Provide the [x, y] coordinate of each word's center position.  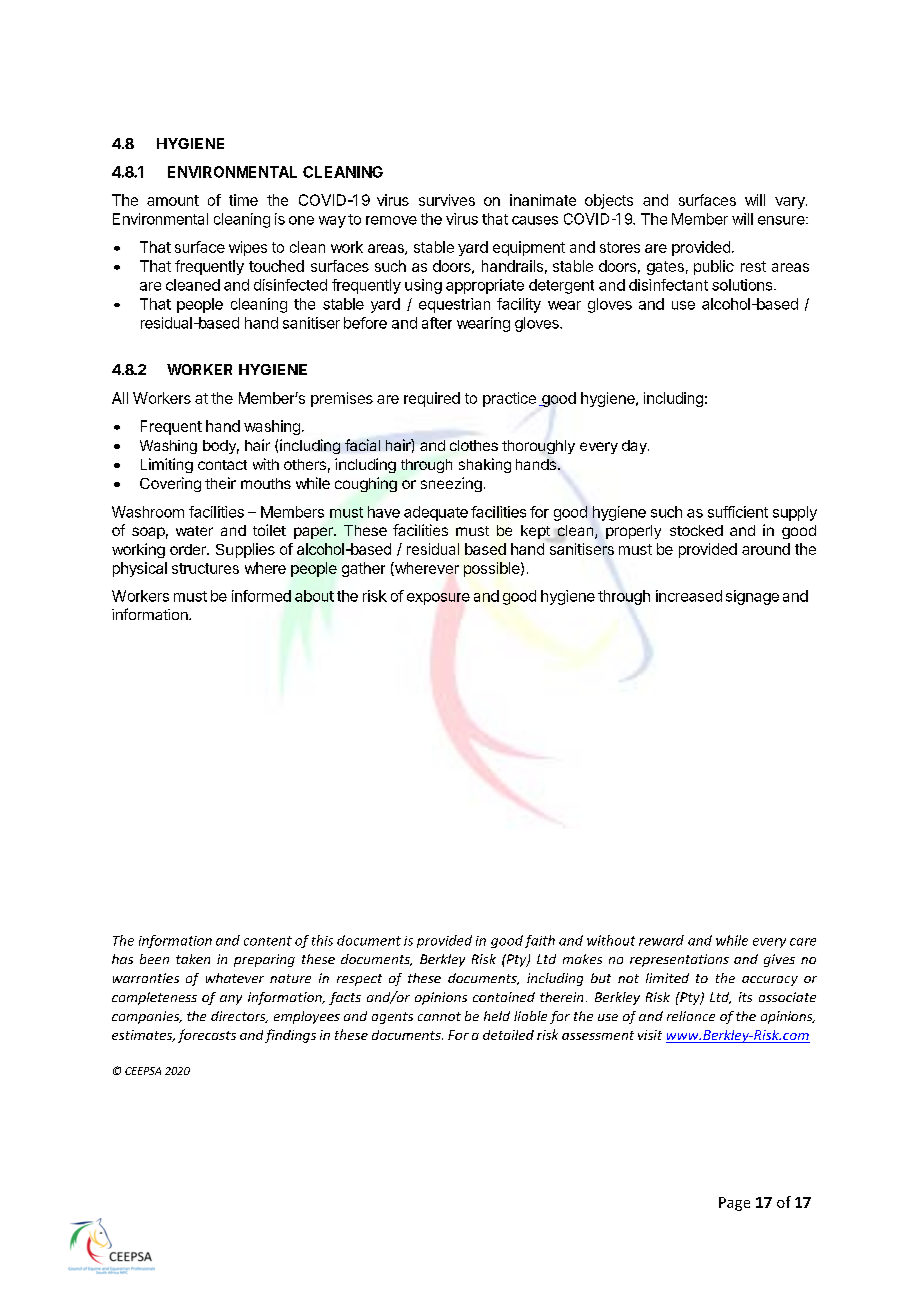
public [714, 267]
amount [173, 200]
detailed [508, 1035]
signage [752, 597]
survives [447, 200]
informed [261, 596]
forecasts [207, 1036]
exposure [438, 599]
